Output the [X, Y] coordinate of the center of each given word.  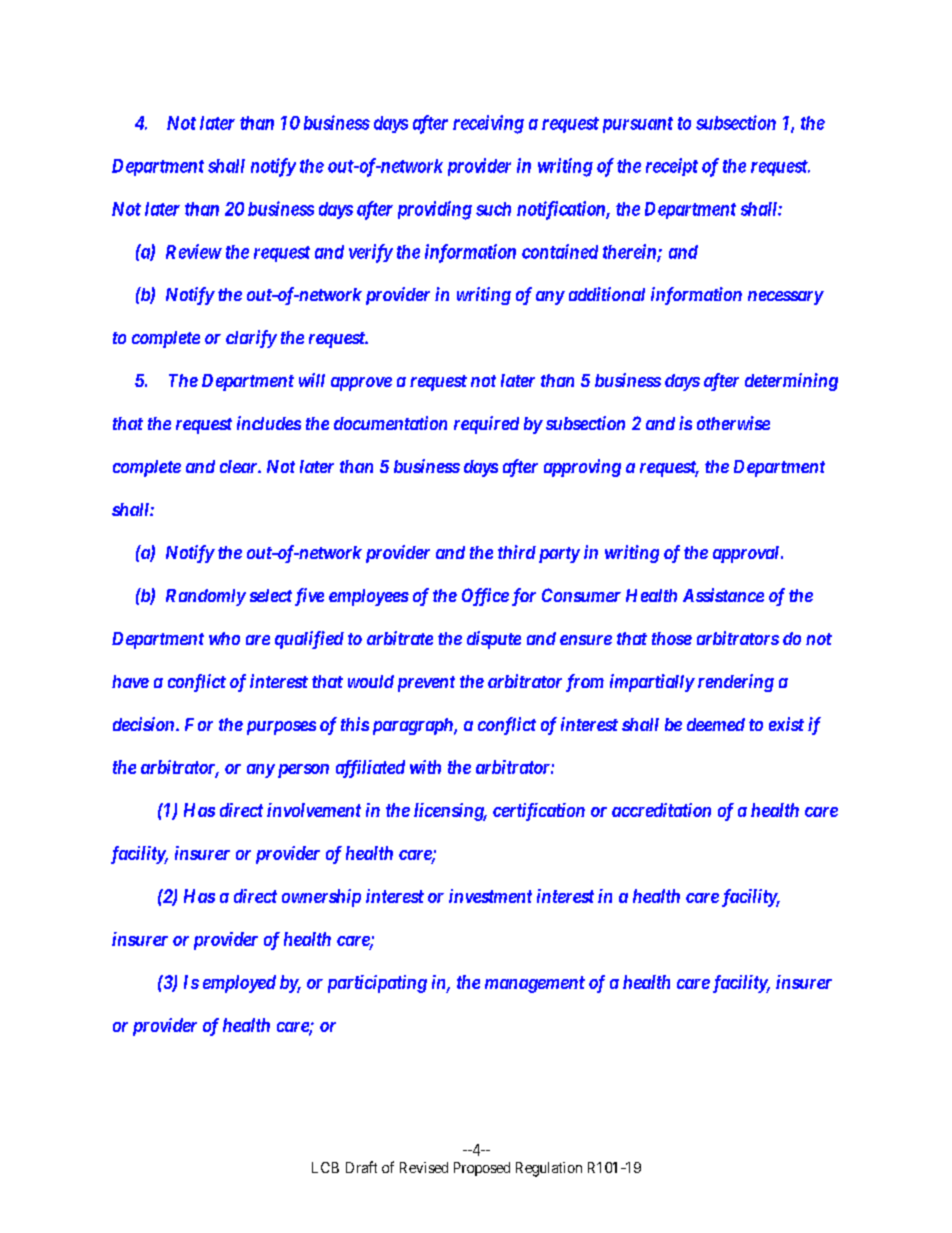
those [672, 638]
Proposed [482, 1169]
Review [194, 251]
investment [490, 896]
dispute [494, 640]
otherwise [733, 423]
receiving [488, 124]
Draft [361, 1167]
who [224, 638]
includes [269, 423]
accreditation [661, 810]
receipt [672, 167]
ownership [321, 898]
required [486, 425]
